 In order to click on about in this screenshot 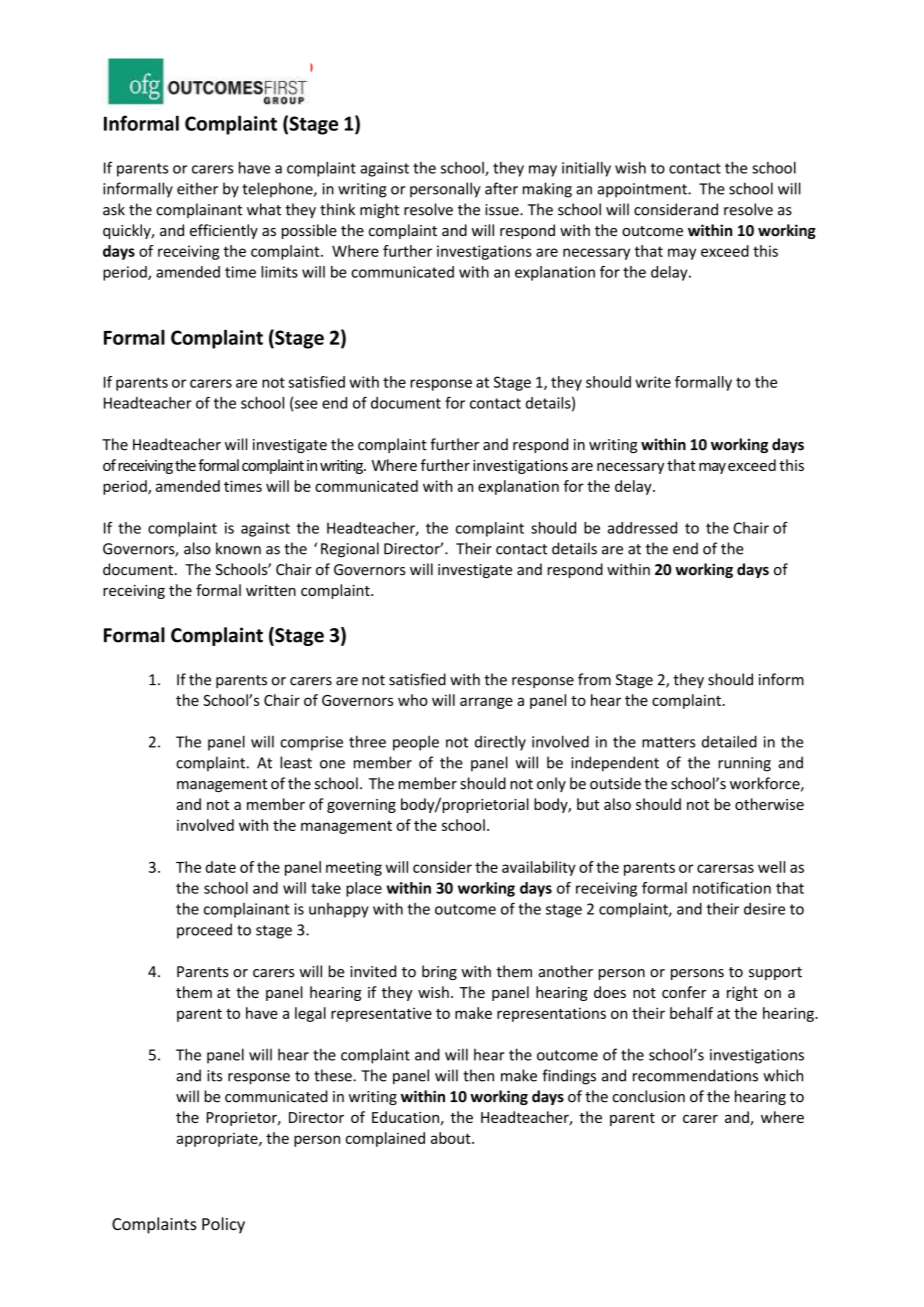, I will do `click(452, 1138)`.
